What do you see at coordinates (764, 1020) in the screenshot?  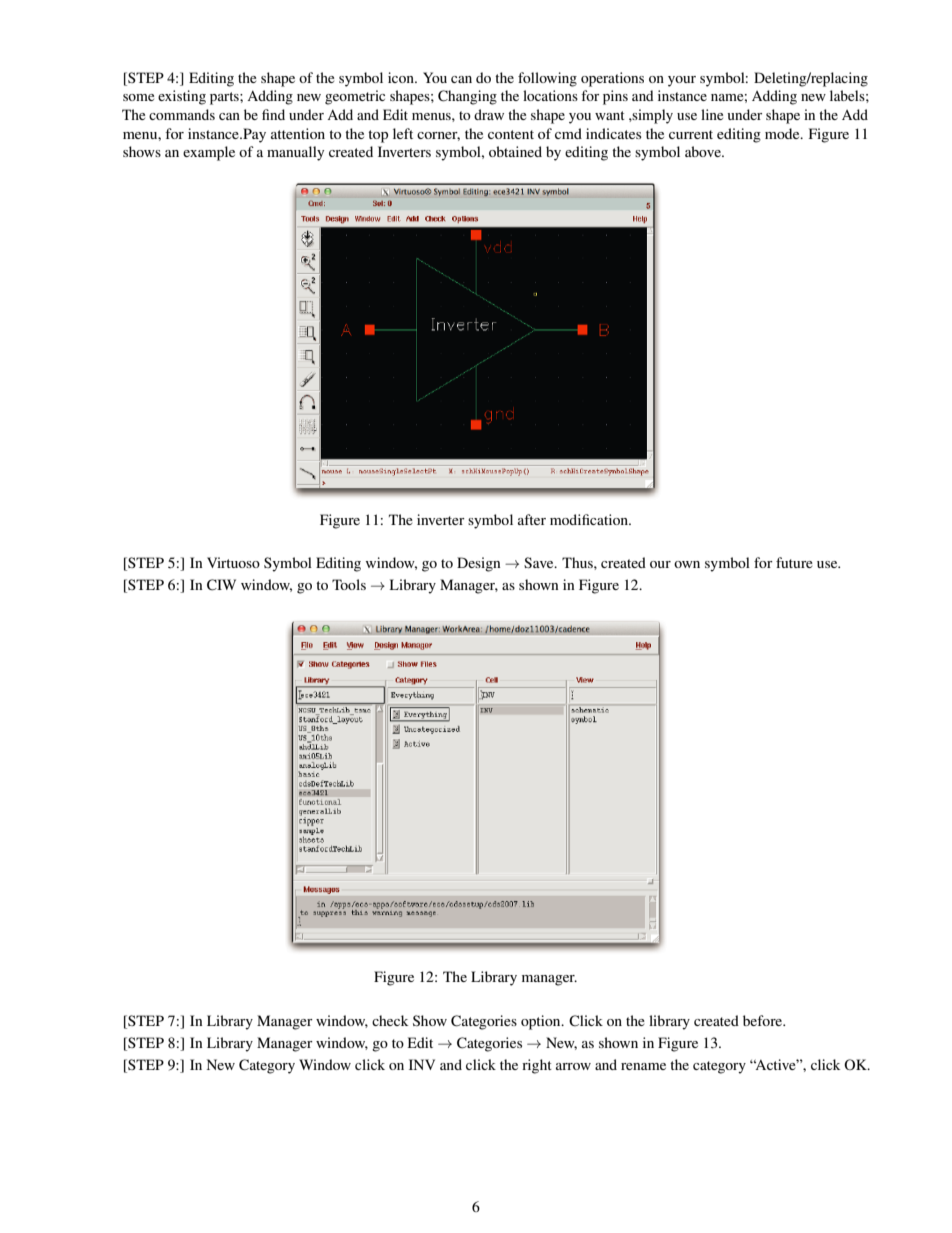 I see `before` at bounding box center [764, 1020].
